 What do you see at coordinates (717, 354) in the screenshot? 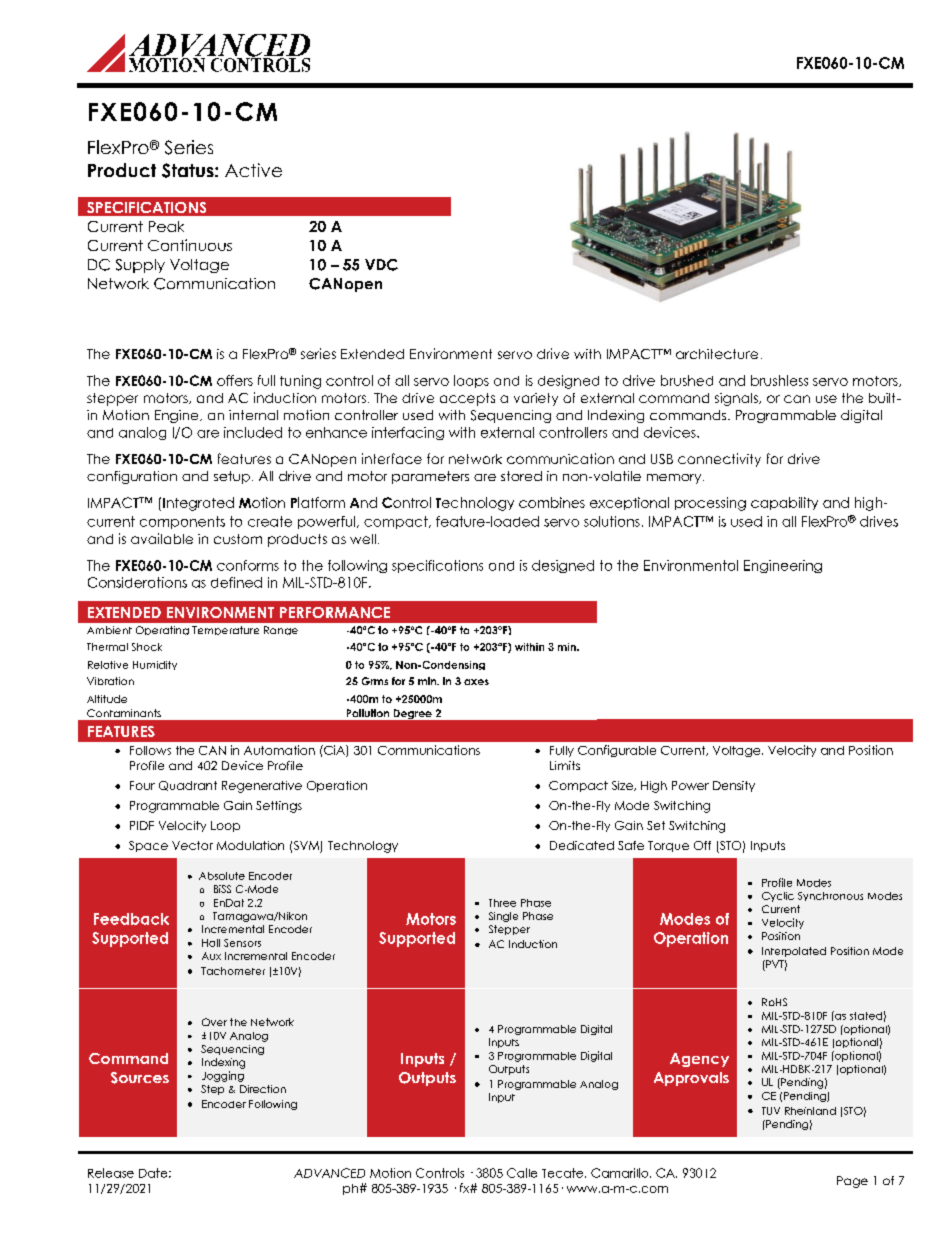
I see `architecture` at bounding box center [717, 354].
